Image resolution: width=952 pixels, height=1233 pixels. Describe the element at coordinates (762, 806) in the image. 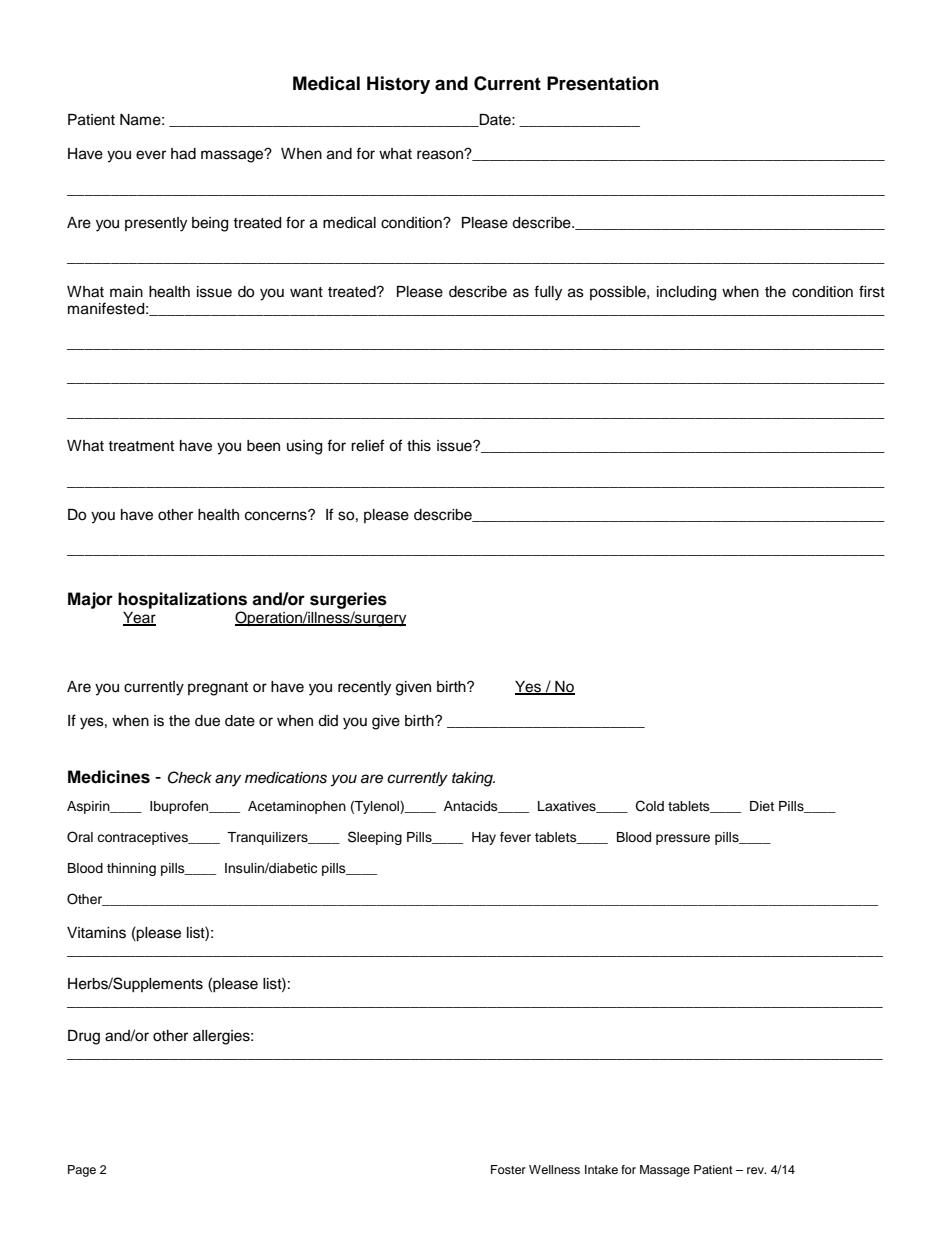

I see `Diet` at that location.
